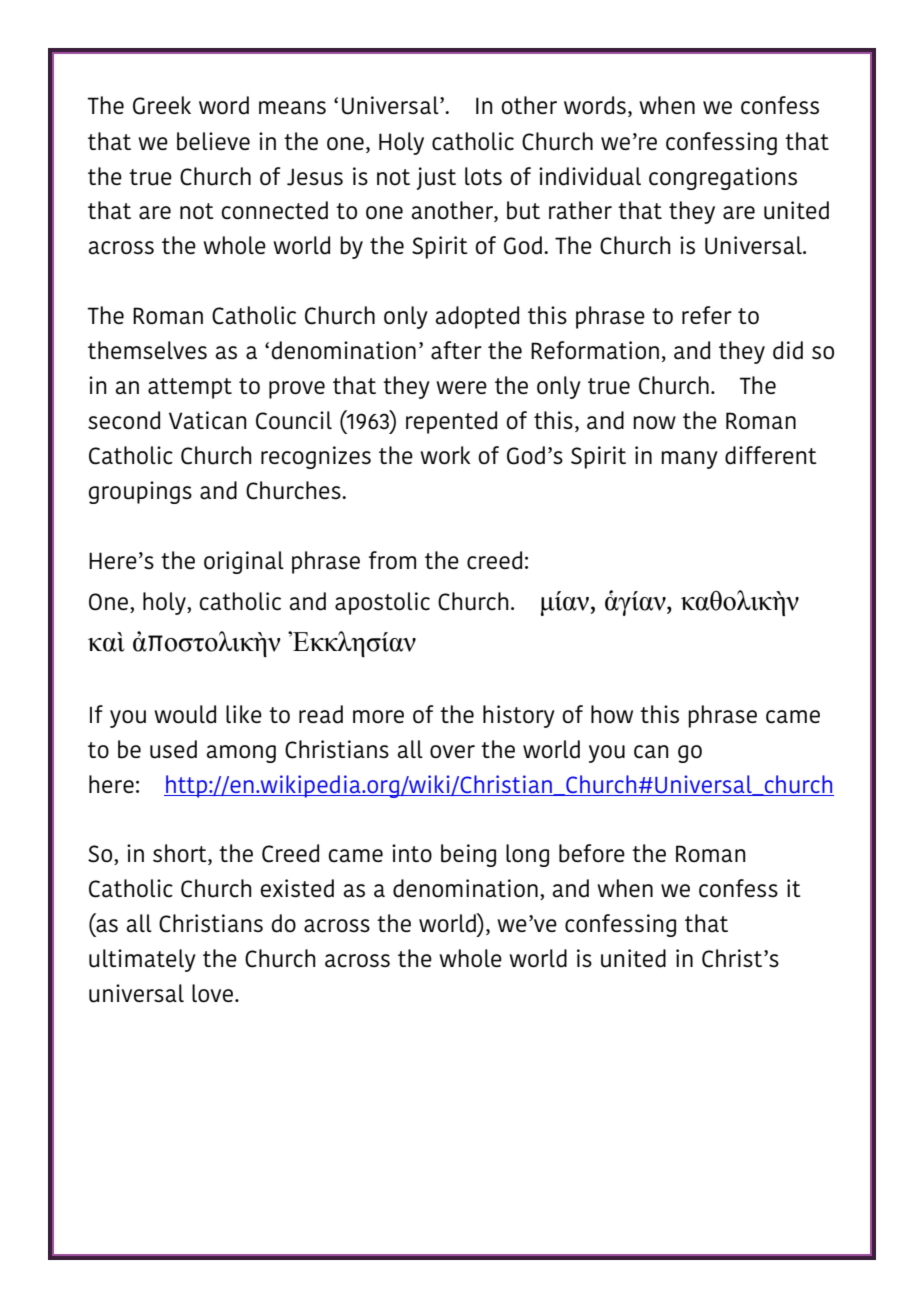 The width and height of the image is (924, 1308). What do you see at coordinates (244, 562) in the image?
I see `original` at bounding box center [244, 562].
